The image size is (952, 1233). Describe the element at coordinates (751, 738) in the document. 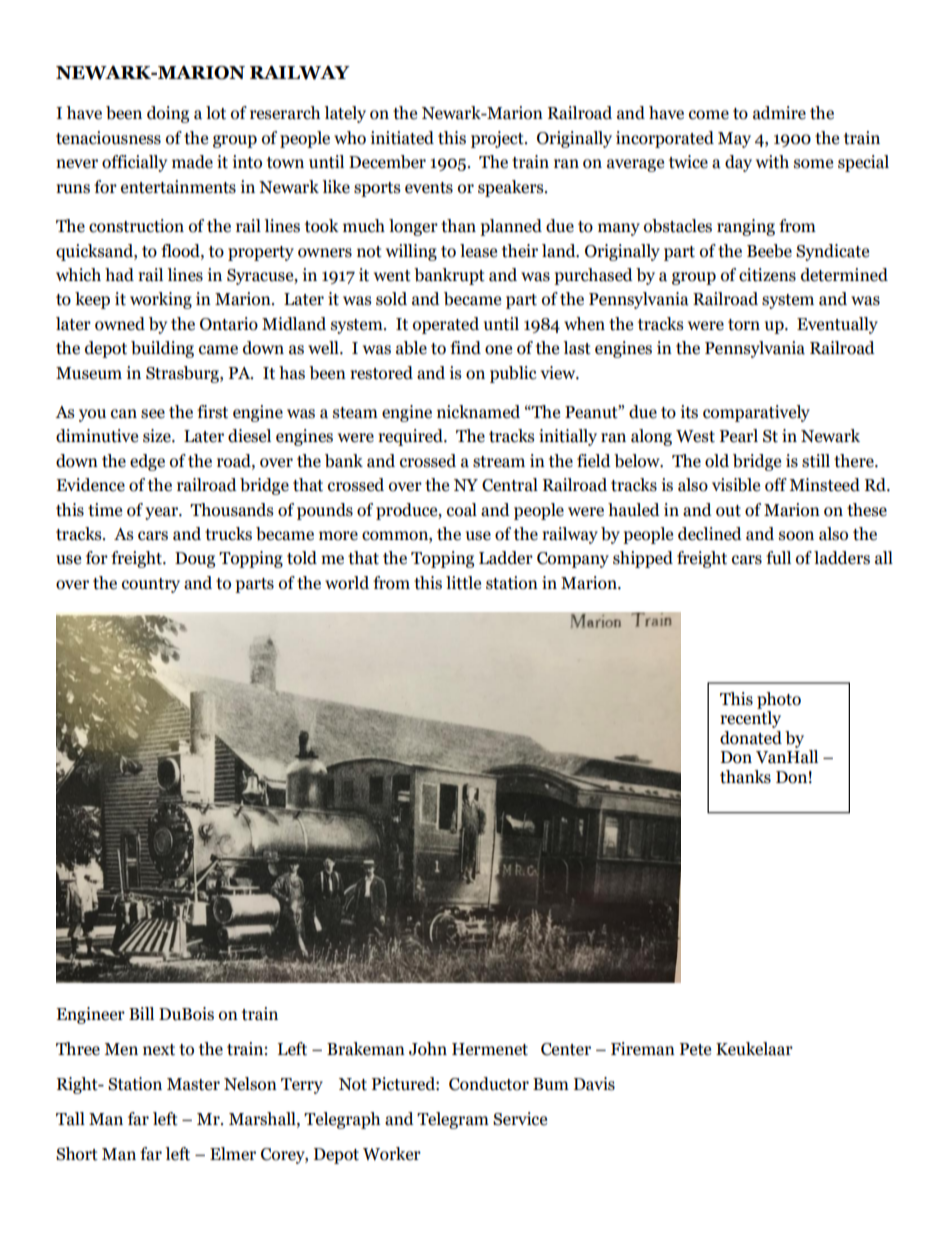

I see `donated` at that location.
